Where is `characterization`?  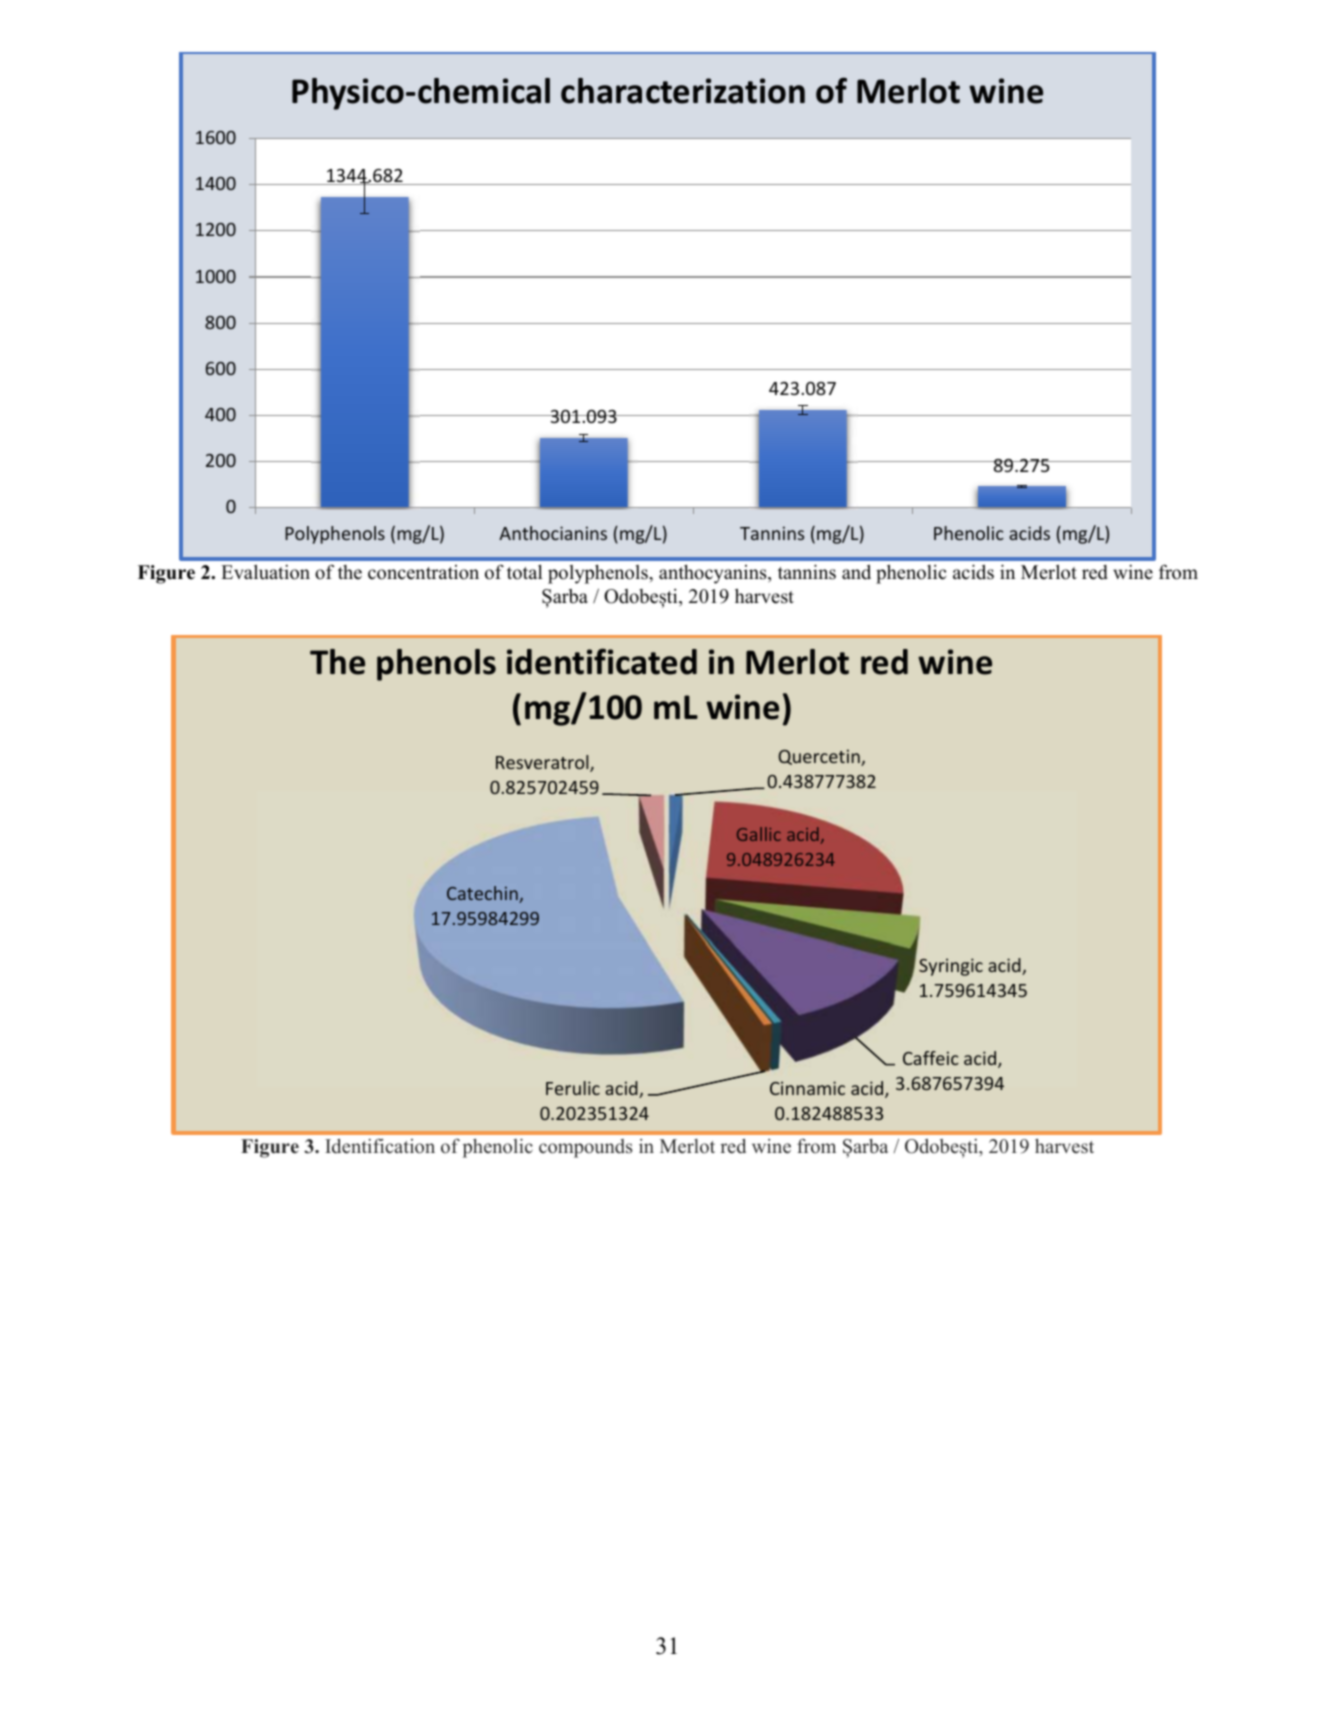
characterization is located at coordinates (683, 91).
